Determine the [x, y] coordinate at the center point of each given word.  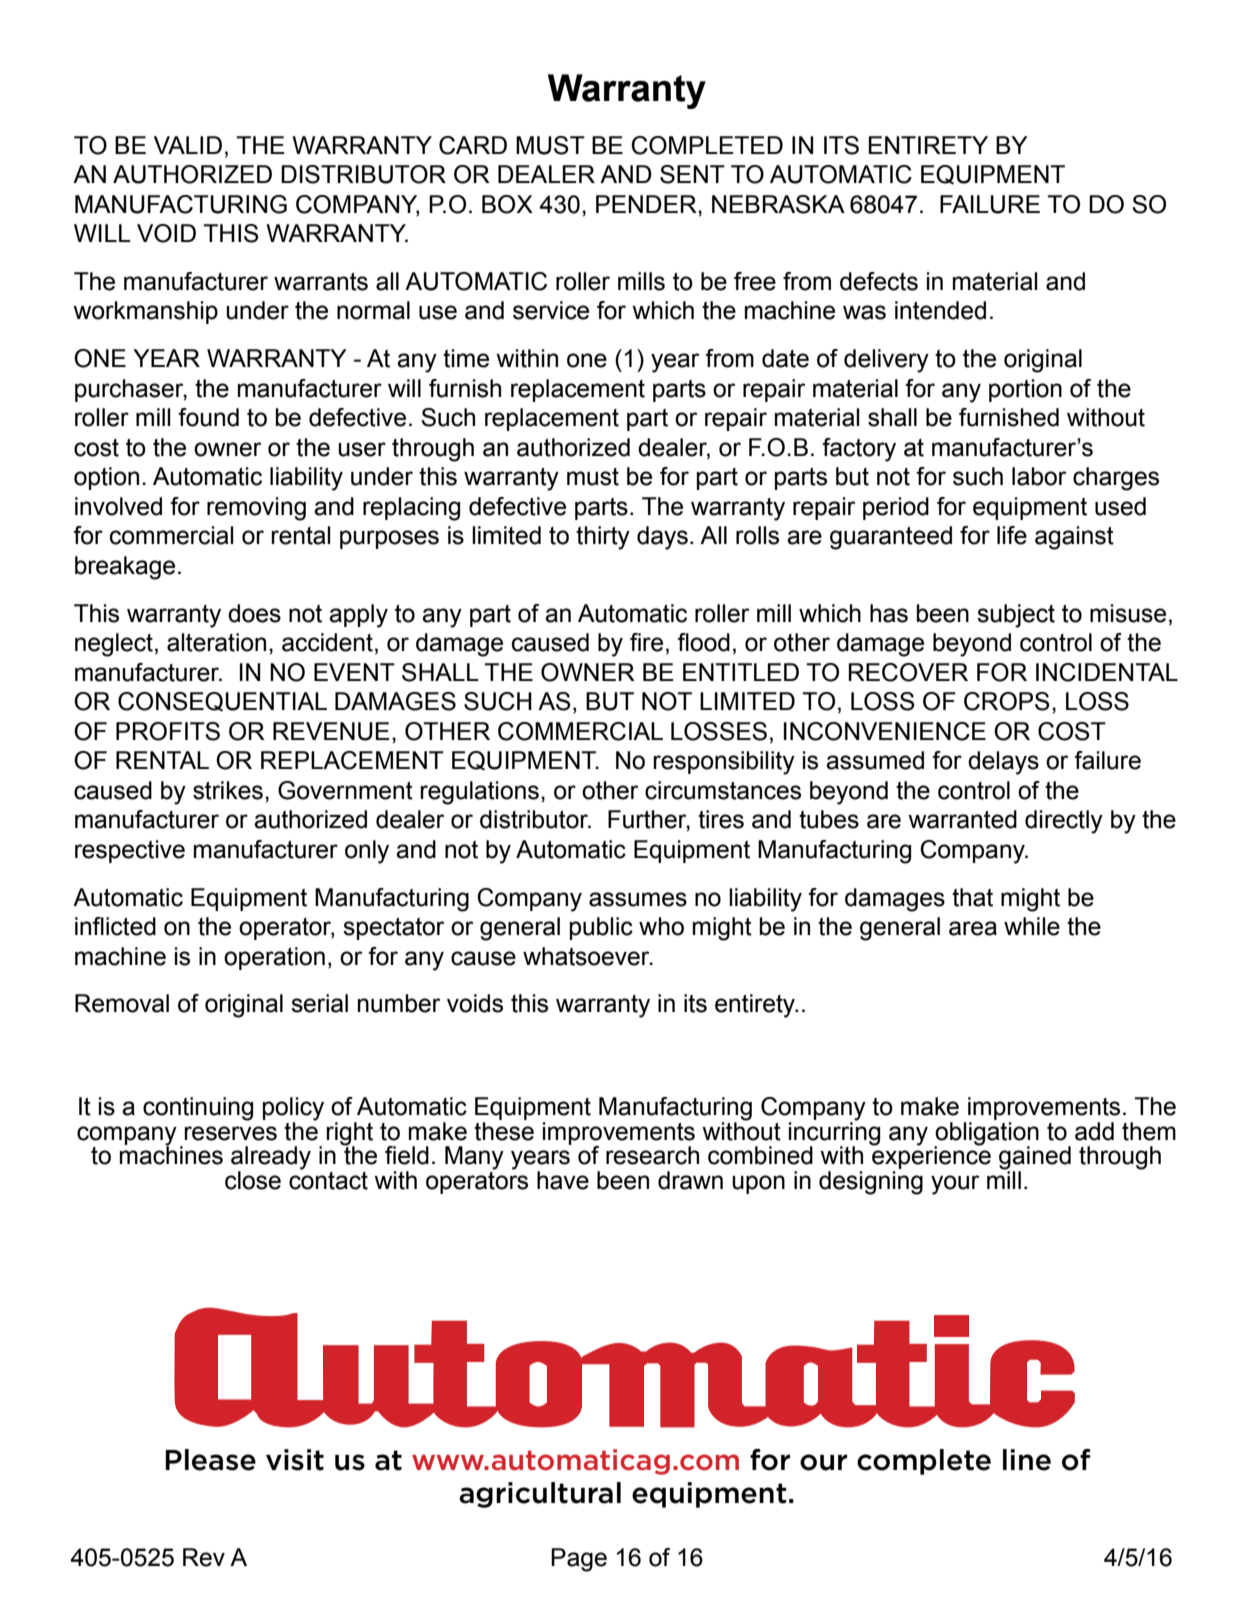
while [1032, 926]
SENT [692, 174]
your [955, 1185]
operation [274, 958]
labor [1039, 476]
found [208, 417]
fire [646, 642]
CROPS [1007, 701]
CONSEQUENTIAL [222, 701]
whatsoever [587, 956]
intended [940, 310]
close [253, 1180]
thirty [603, 538]
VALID [188, 145]
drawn [690, 1180]
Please [210, 1460]
